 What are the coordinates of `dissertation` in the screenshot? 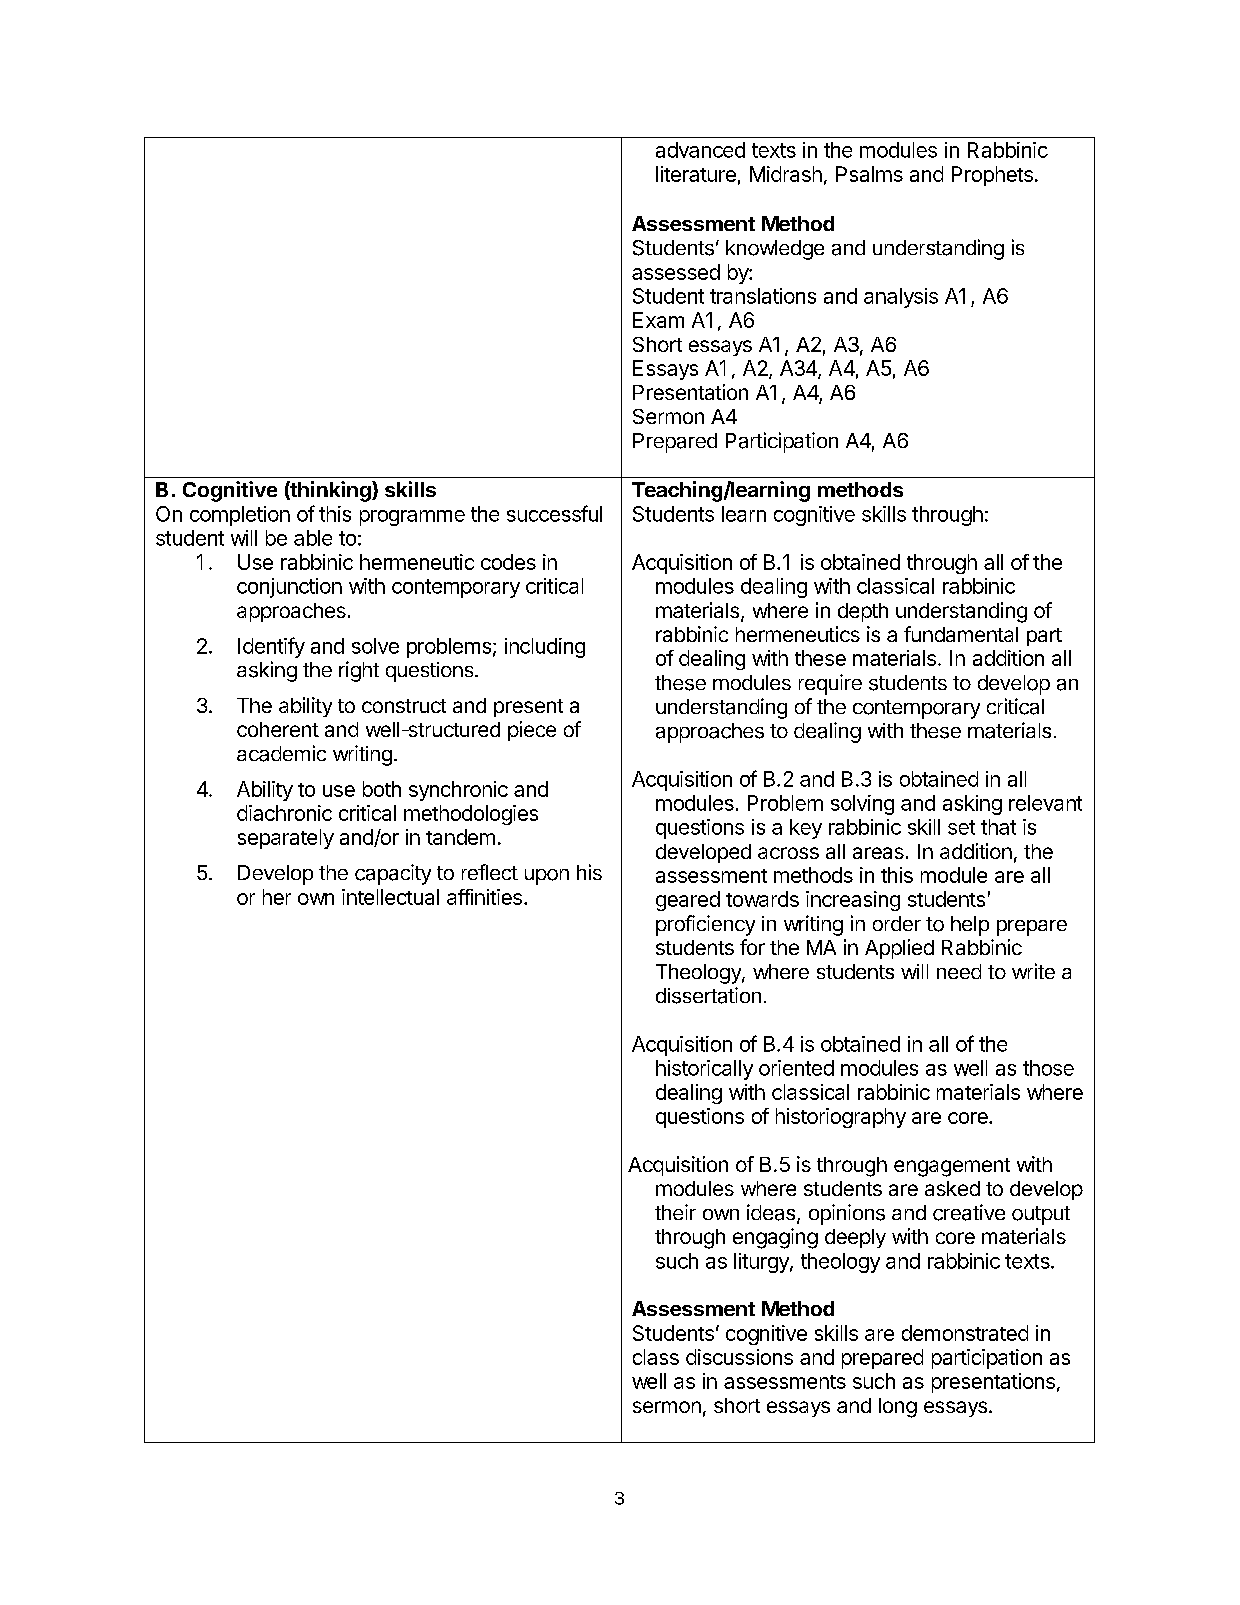 It's located at (708, 995).
